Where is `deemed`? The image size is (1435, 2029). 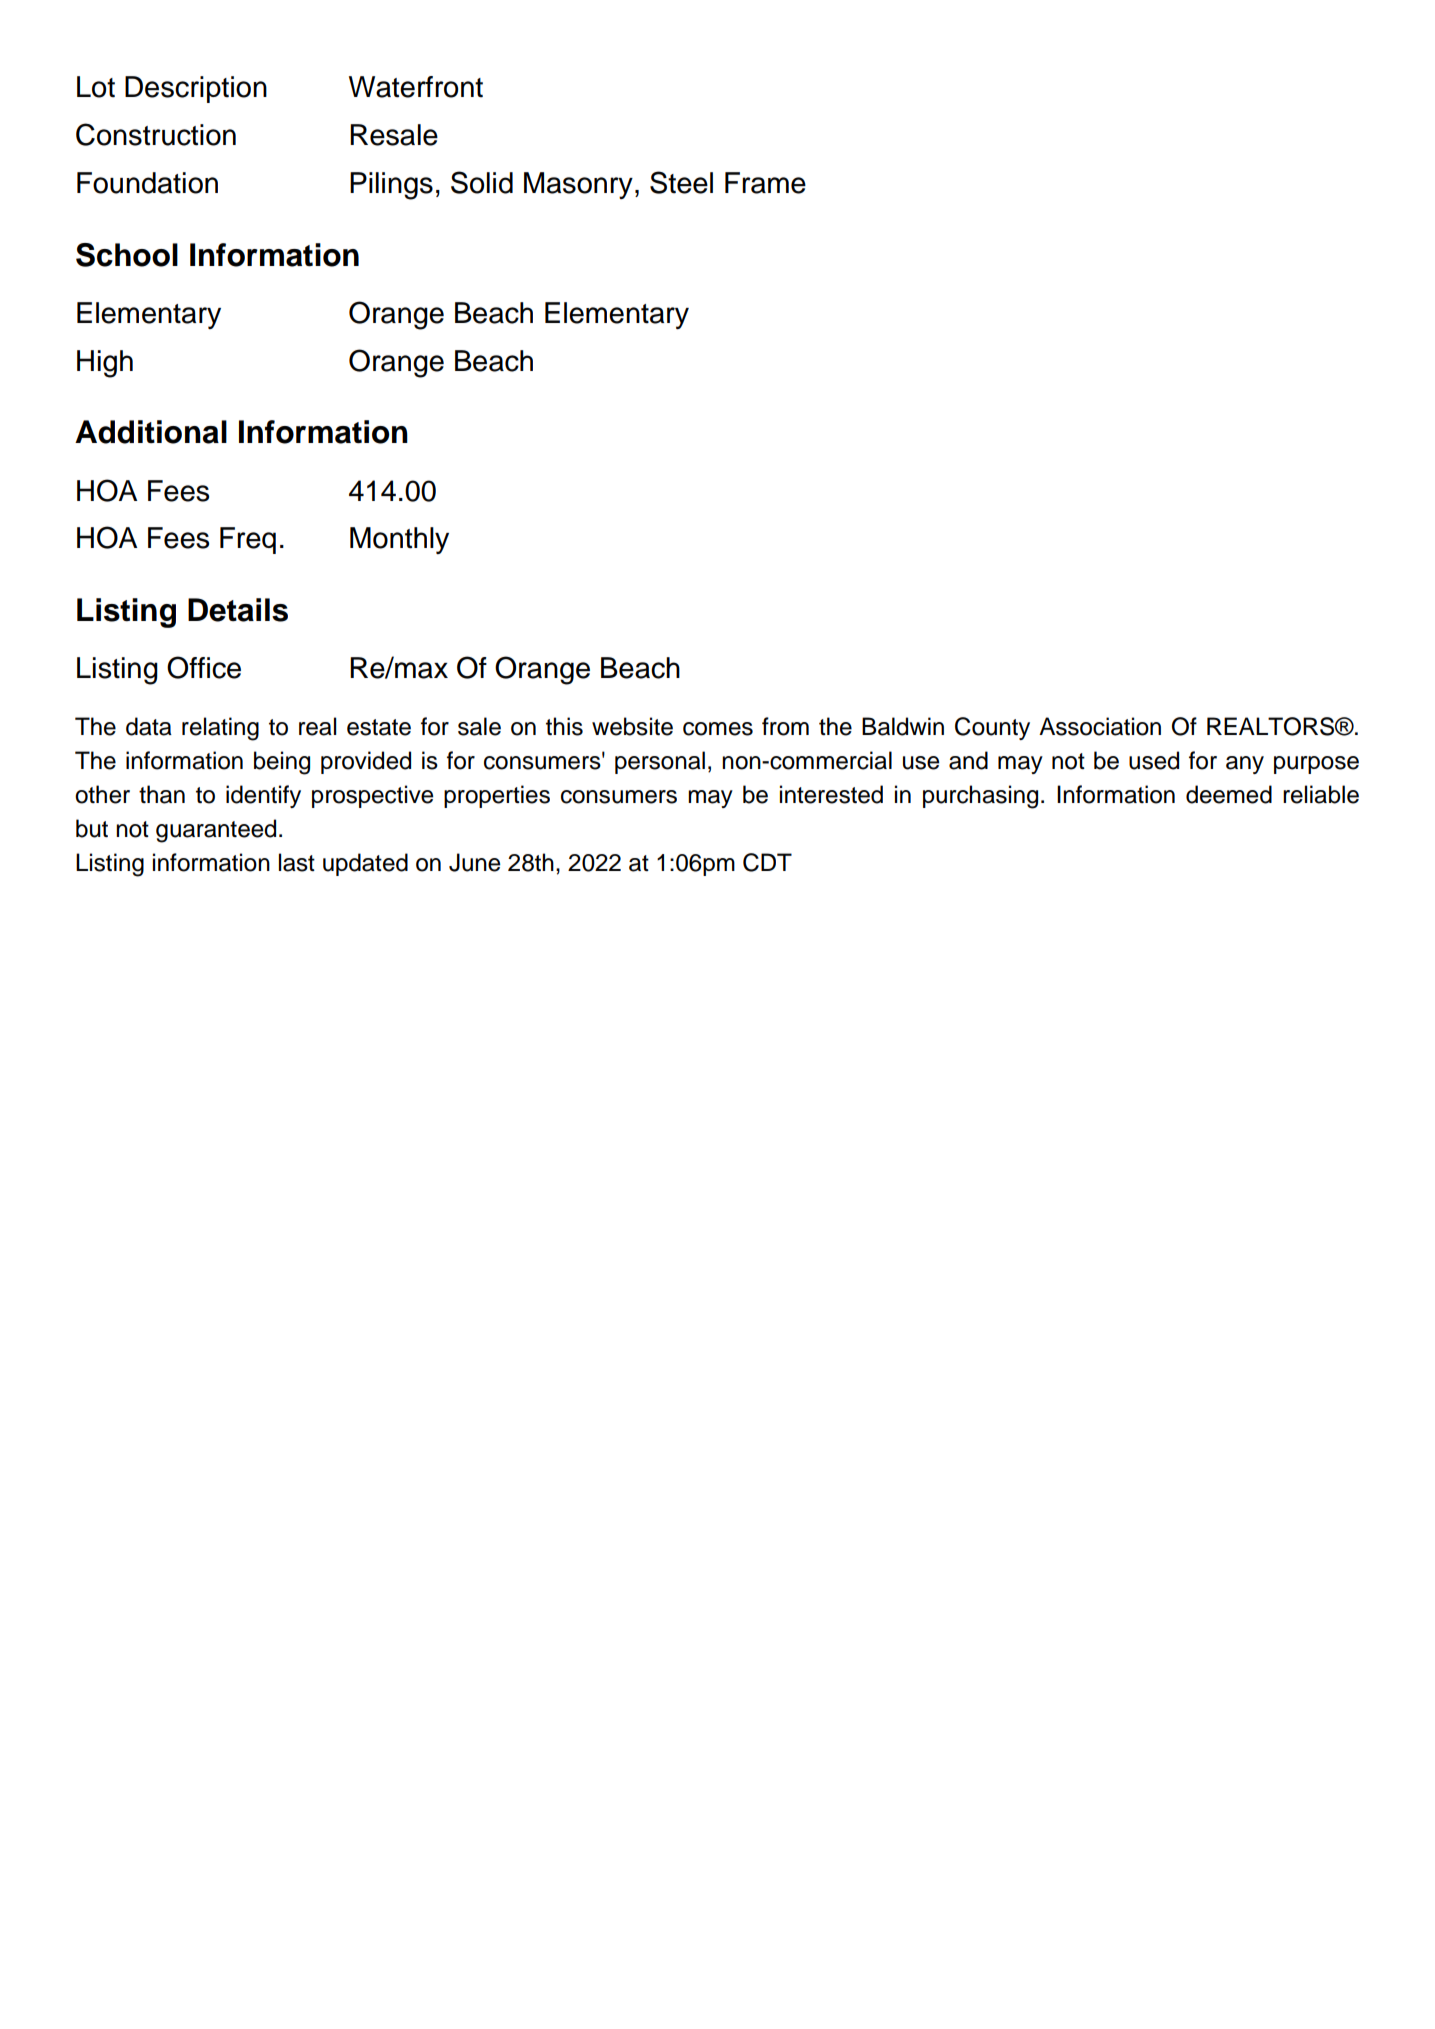 deemed is located at coordinates (1229, 794).
